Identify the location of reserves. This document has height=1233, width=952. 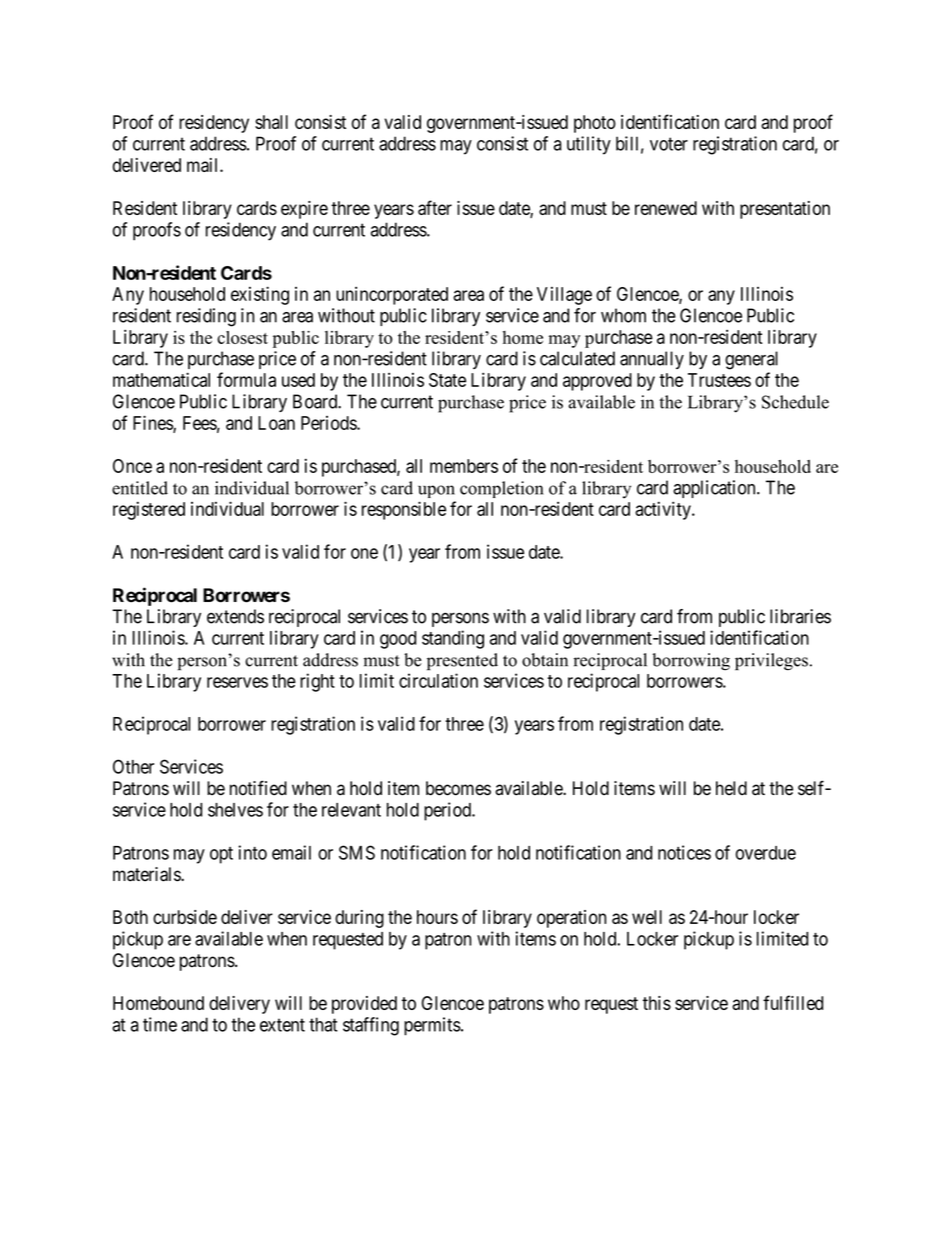
(237, 682).
